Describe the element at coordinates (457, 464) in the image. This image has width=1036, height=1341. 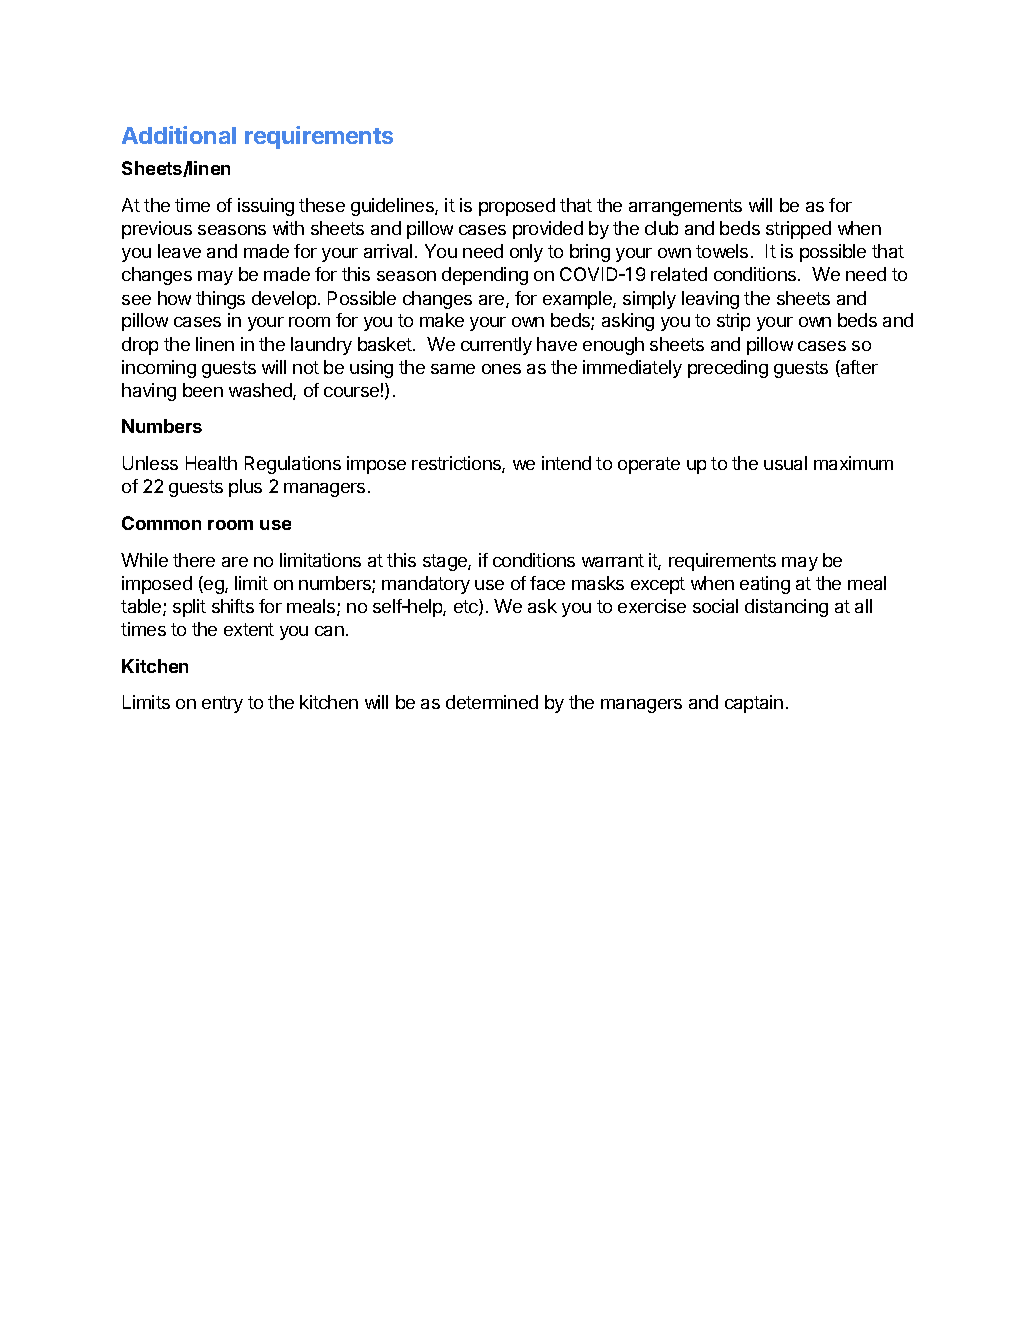
I see `restrictions` at that location.
